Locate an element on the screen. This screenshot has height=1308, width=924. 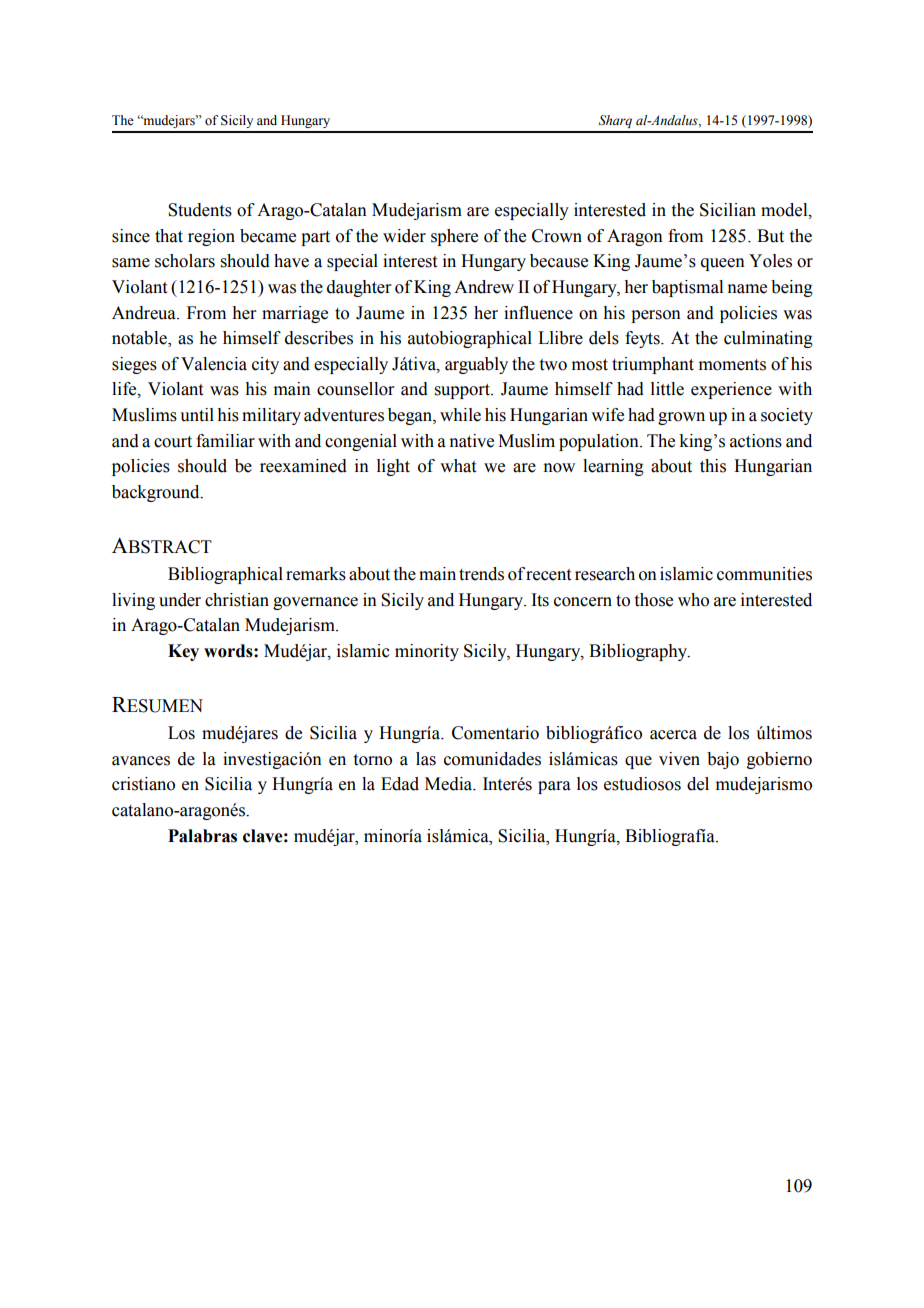
para is located at coordinates (554, 787).
